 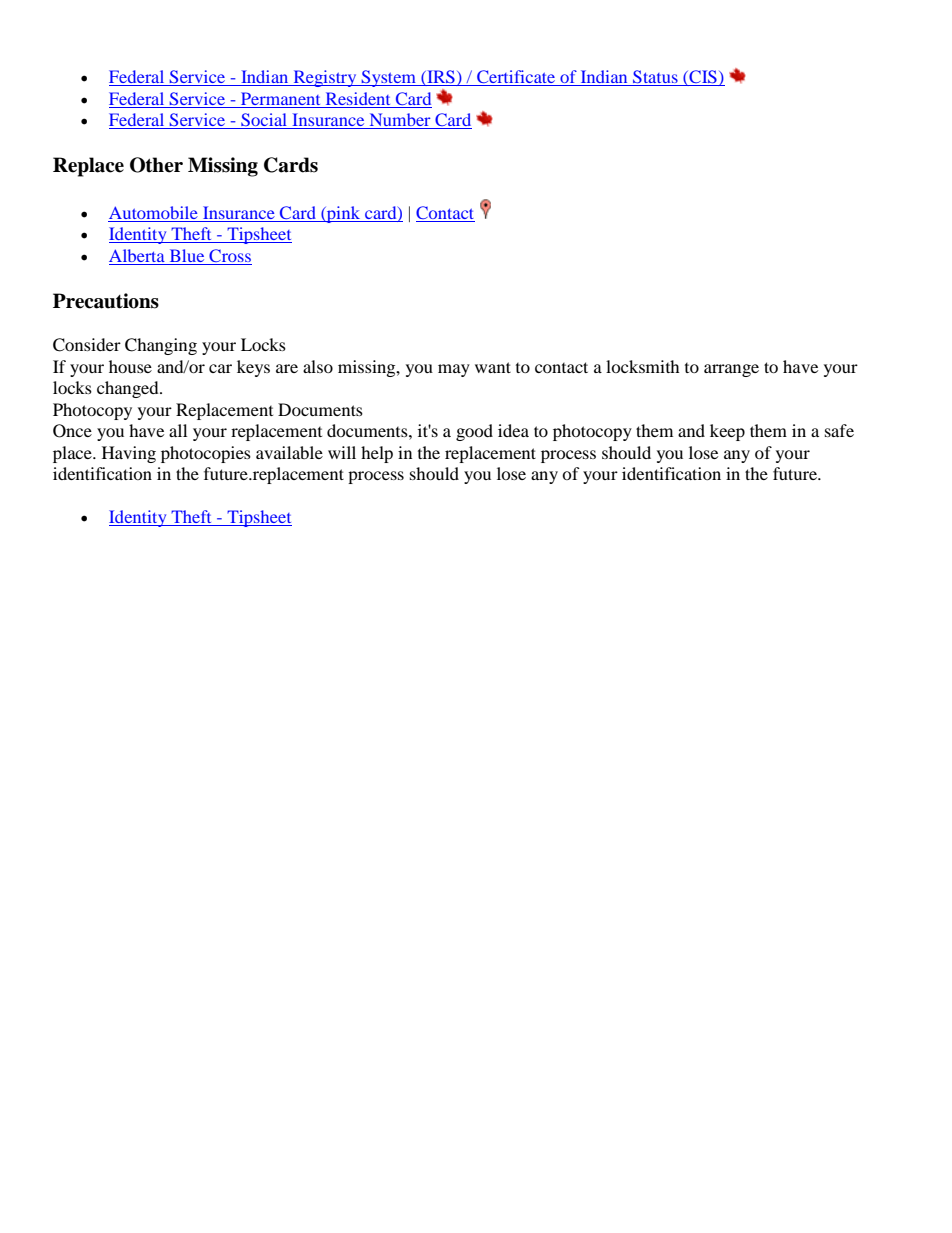 What do you see at coordinates (230, 255) in the screenshot?
I see `Cross` at bounding box center [230, 255].
